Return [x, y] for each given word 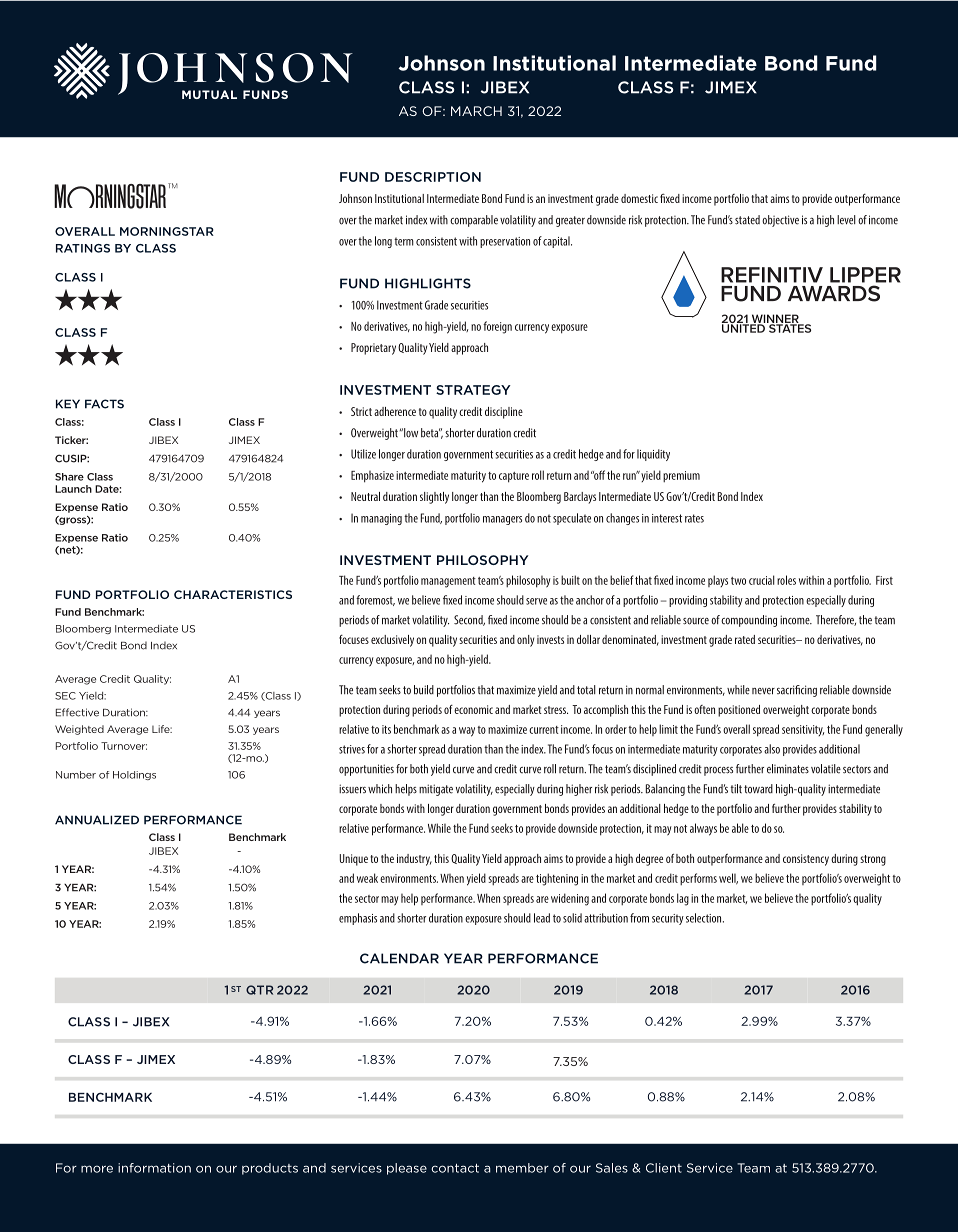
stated [747, 220]
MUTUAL [209, 94]
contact [455, 1168]
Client [664, 1168]
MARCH [476, 111]
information [154, 1168]
